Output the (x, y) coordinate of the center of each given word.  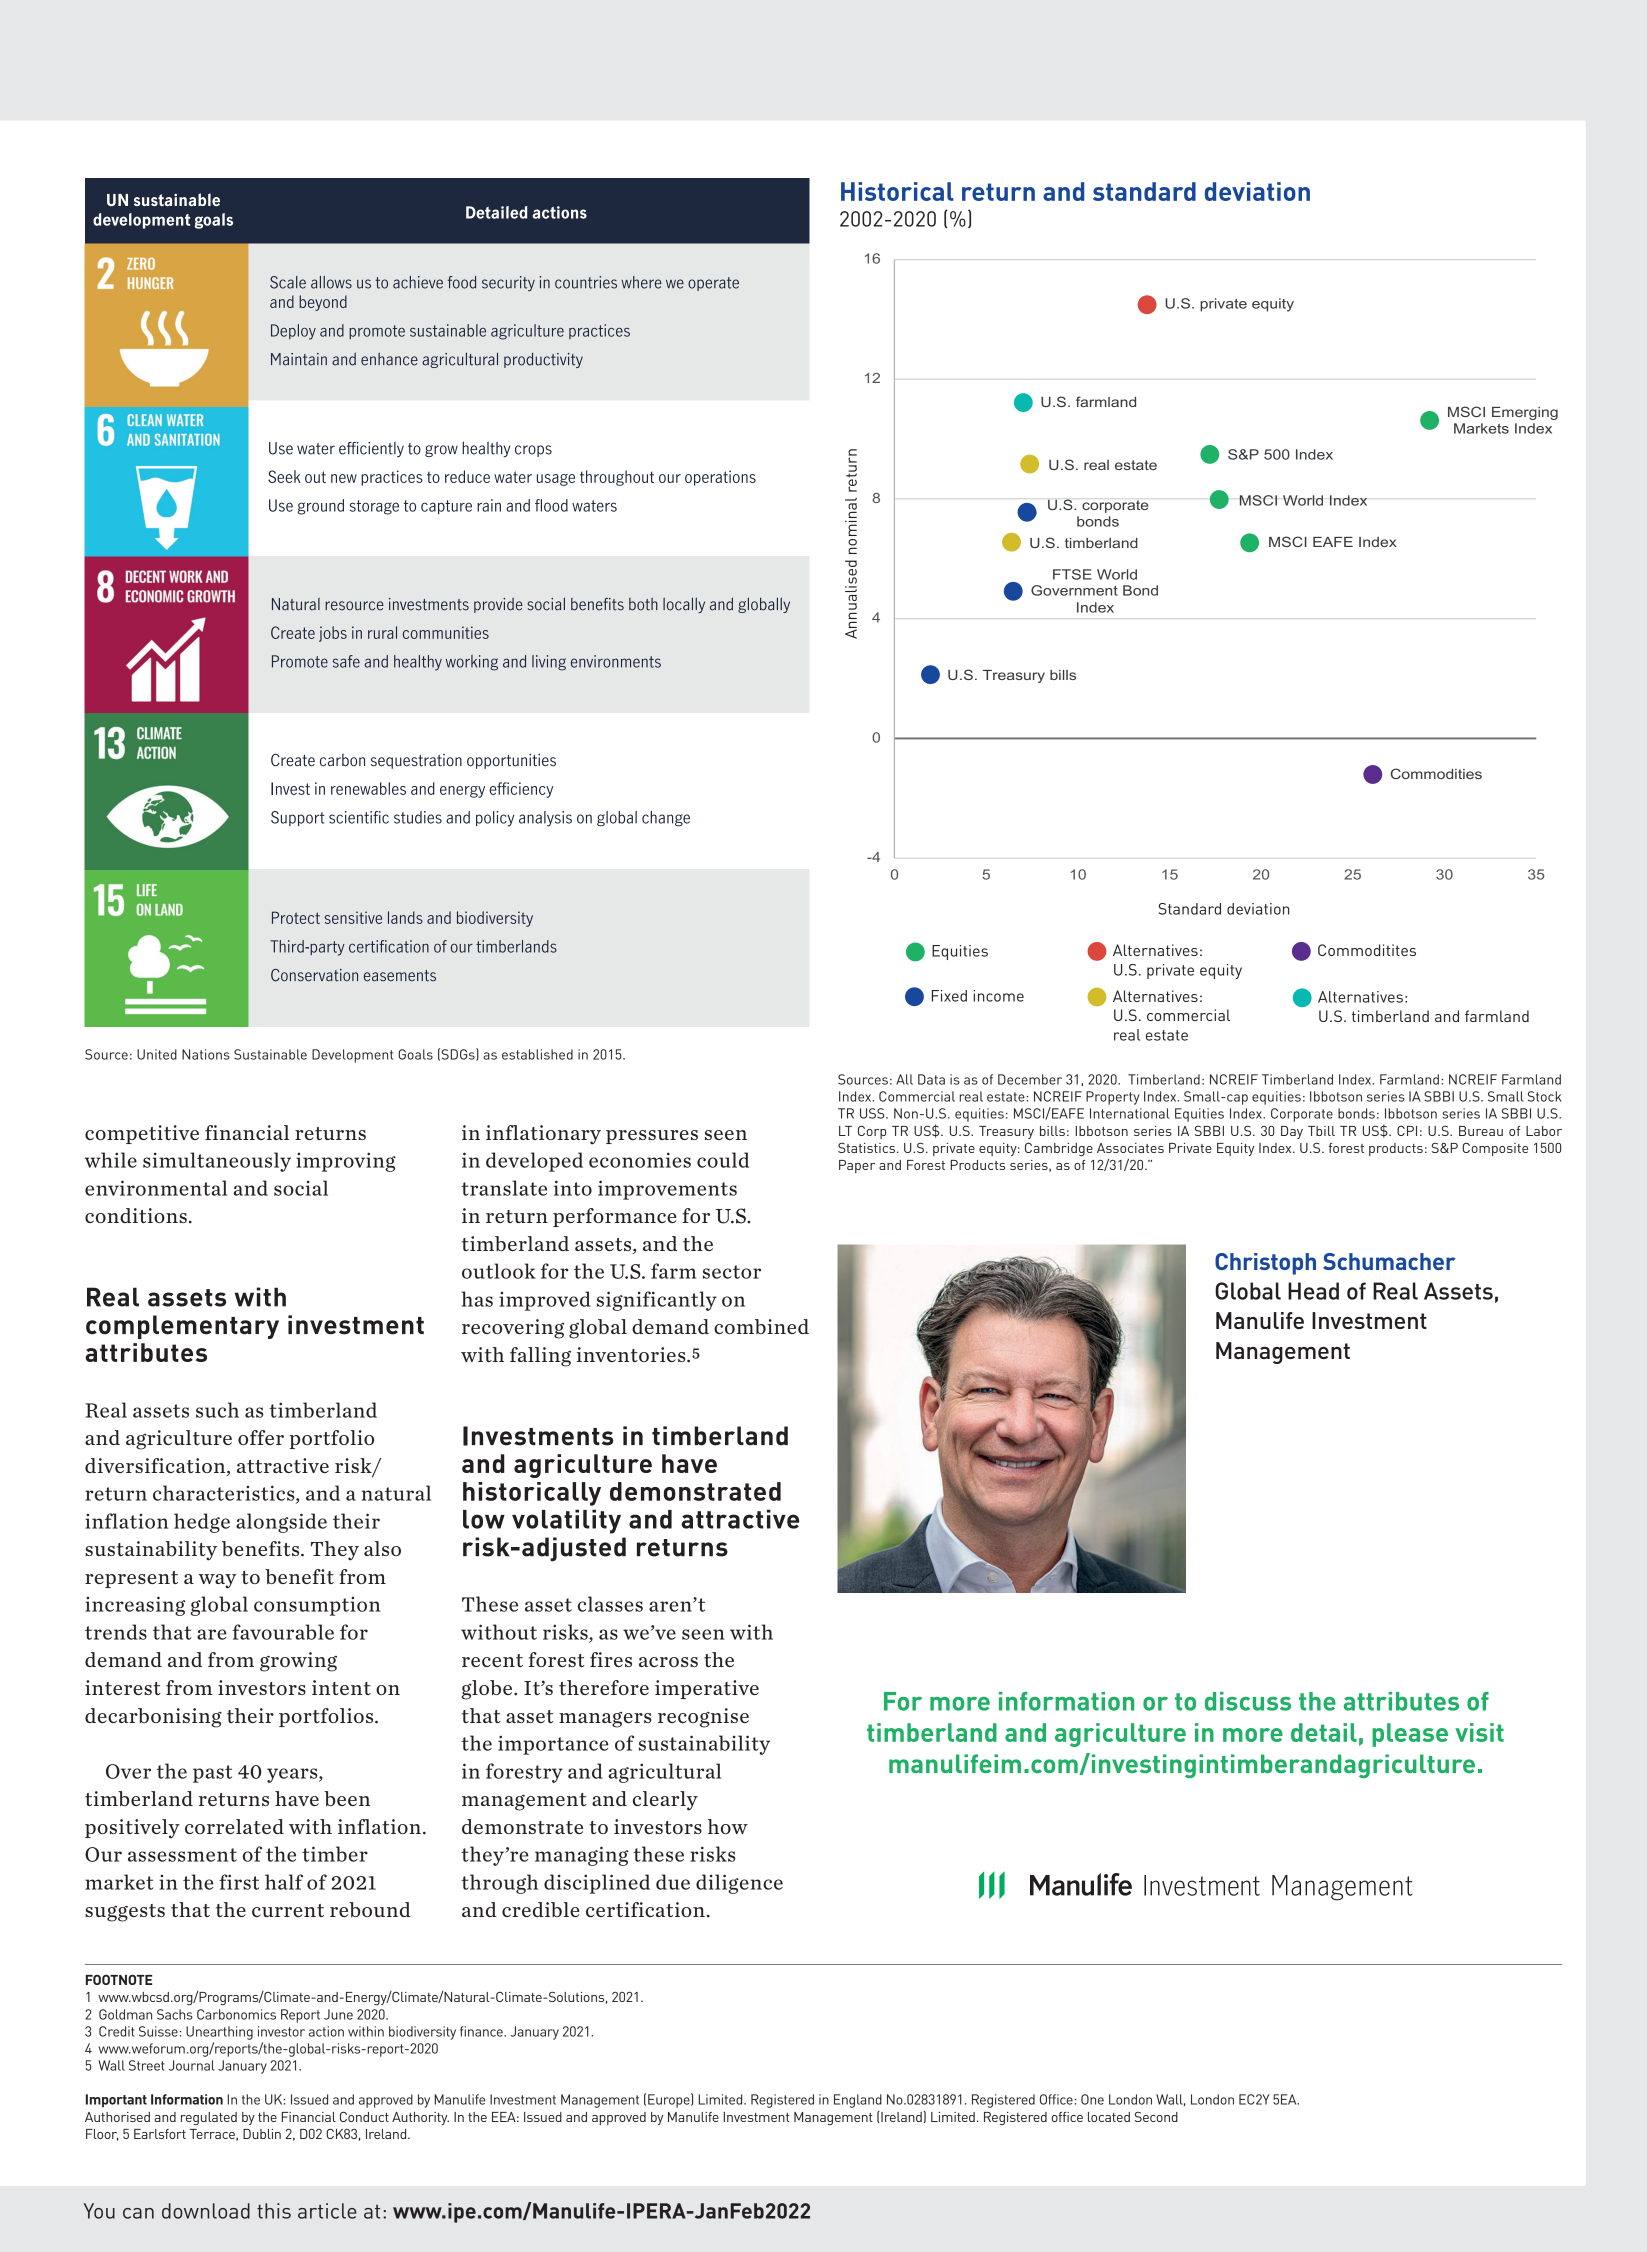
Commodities (1436, 773)
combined (761, 1326)
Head (1313, 1291)
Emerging (1525, 413)
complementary (182, 1327)
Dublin (262, 2134)
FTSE (1072, 574)
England (858, 2101)
